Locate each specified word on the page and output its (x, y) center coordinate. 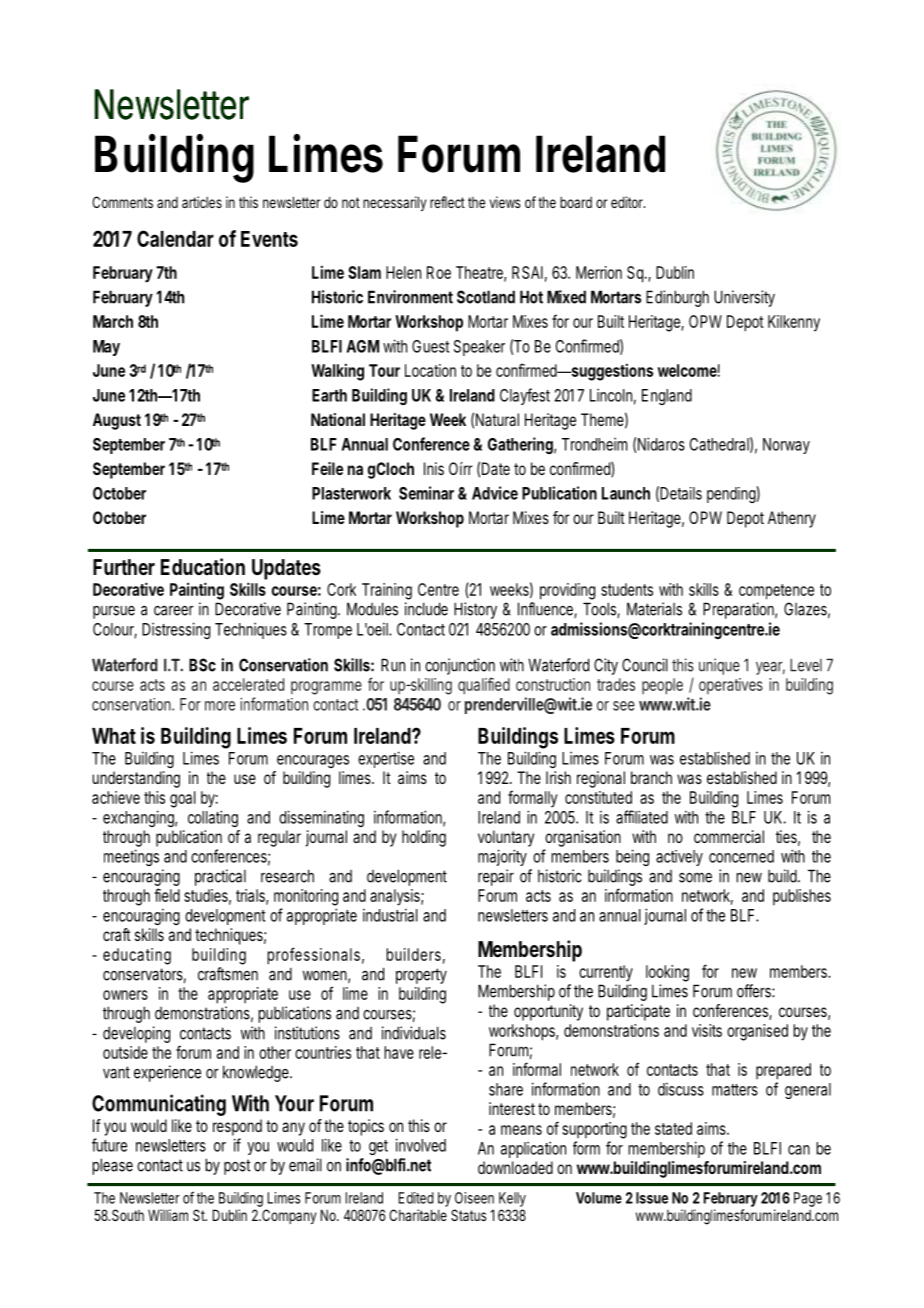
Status (469, 1215)
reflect (447, 202)
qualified (484, 686)
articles (202, 202)
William (168, 1215)
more (220, 706)
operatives (731, 686)
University (744, 298)
